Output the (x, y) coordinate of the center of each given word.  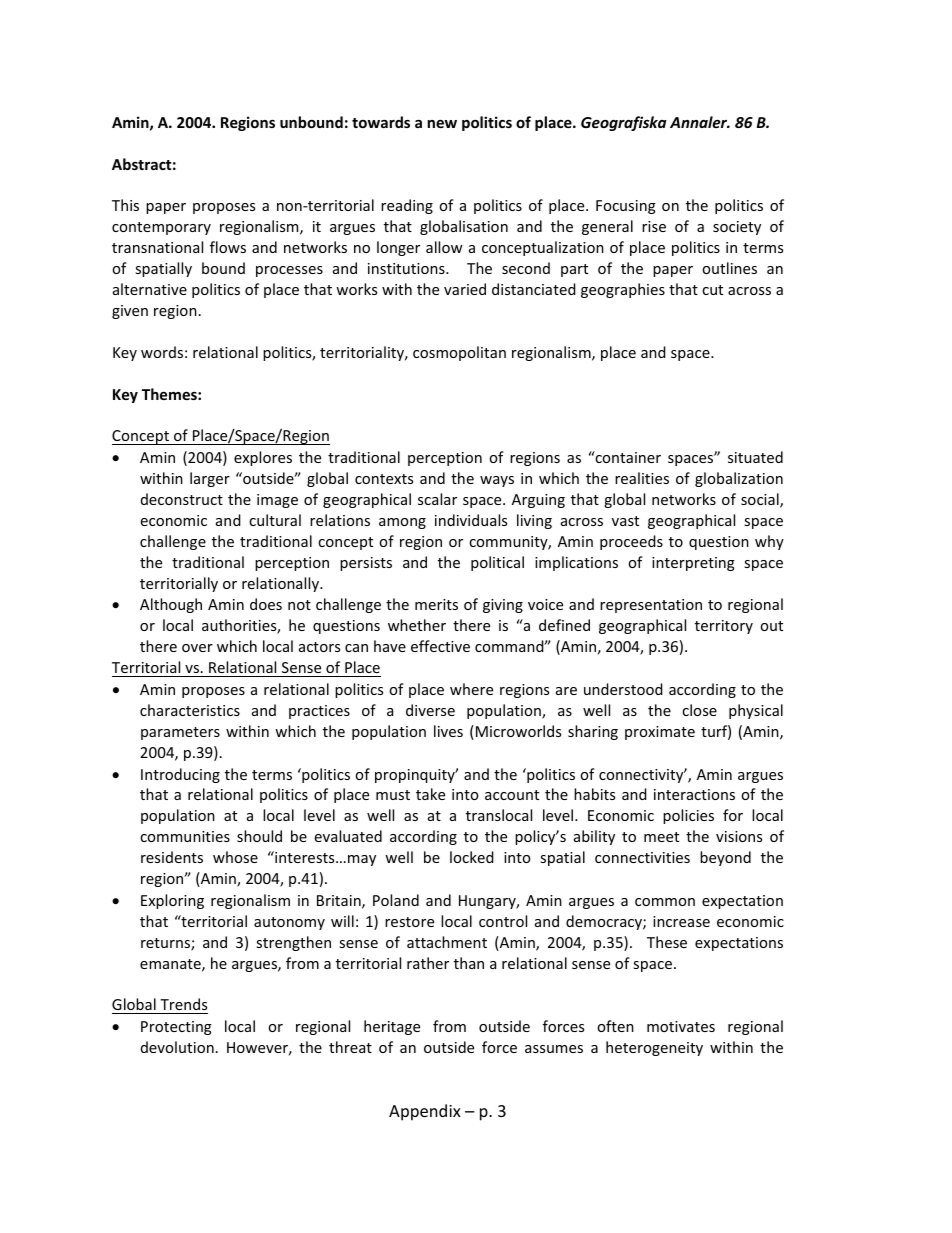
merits (436, 604)
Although (171, 605)
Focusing (626, 207)
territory (724, 627)
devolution (177, 1047)
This (125, 205)
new (442, 124)
